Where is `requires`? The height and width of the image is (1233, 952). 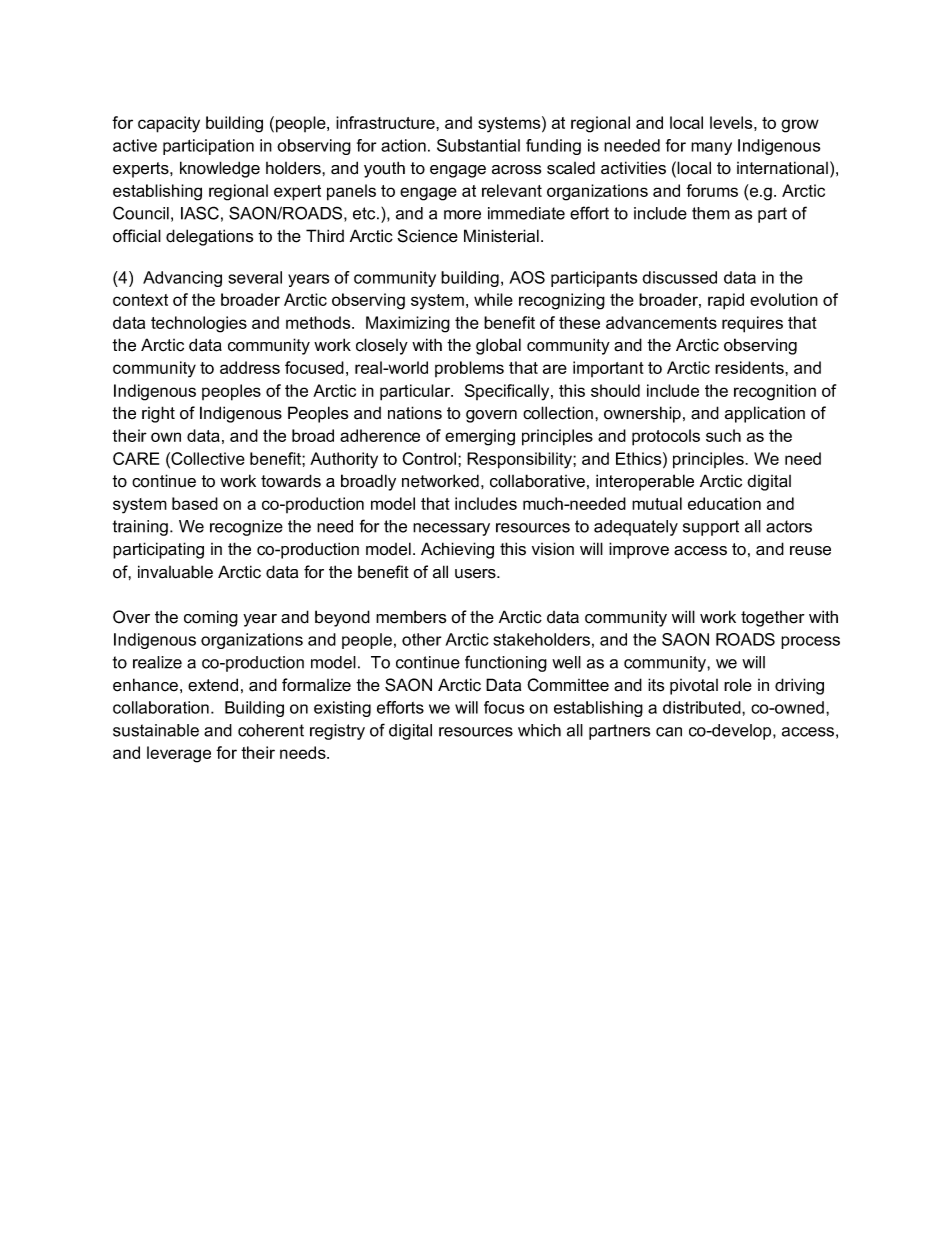 requires is located at coordinates (752, 324).
